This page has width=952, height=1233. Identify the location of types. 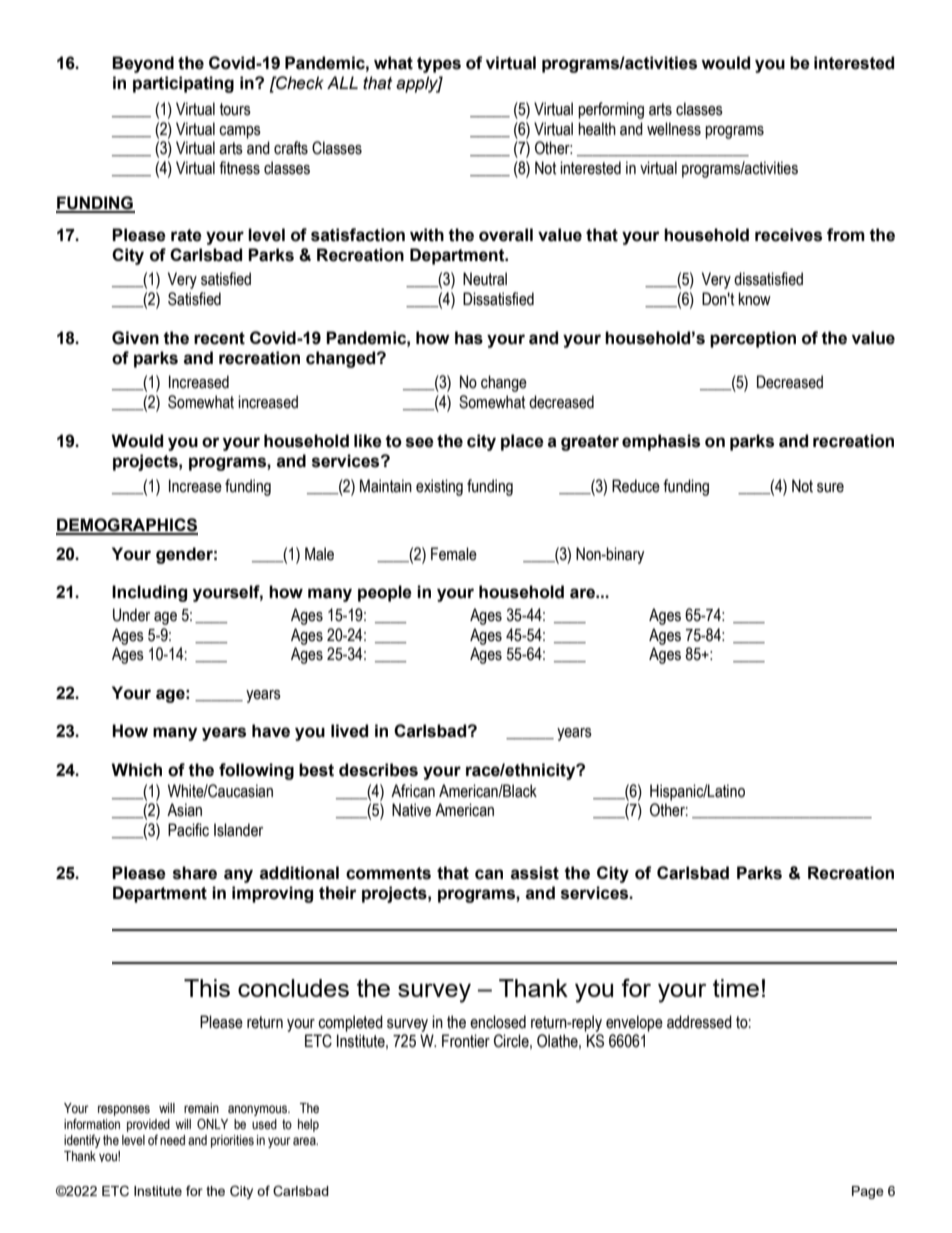
(439, 65).
